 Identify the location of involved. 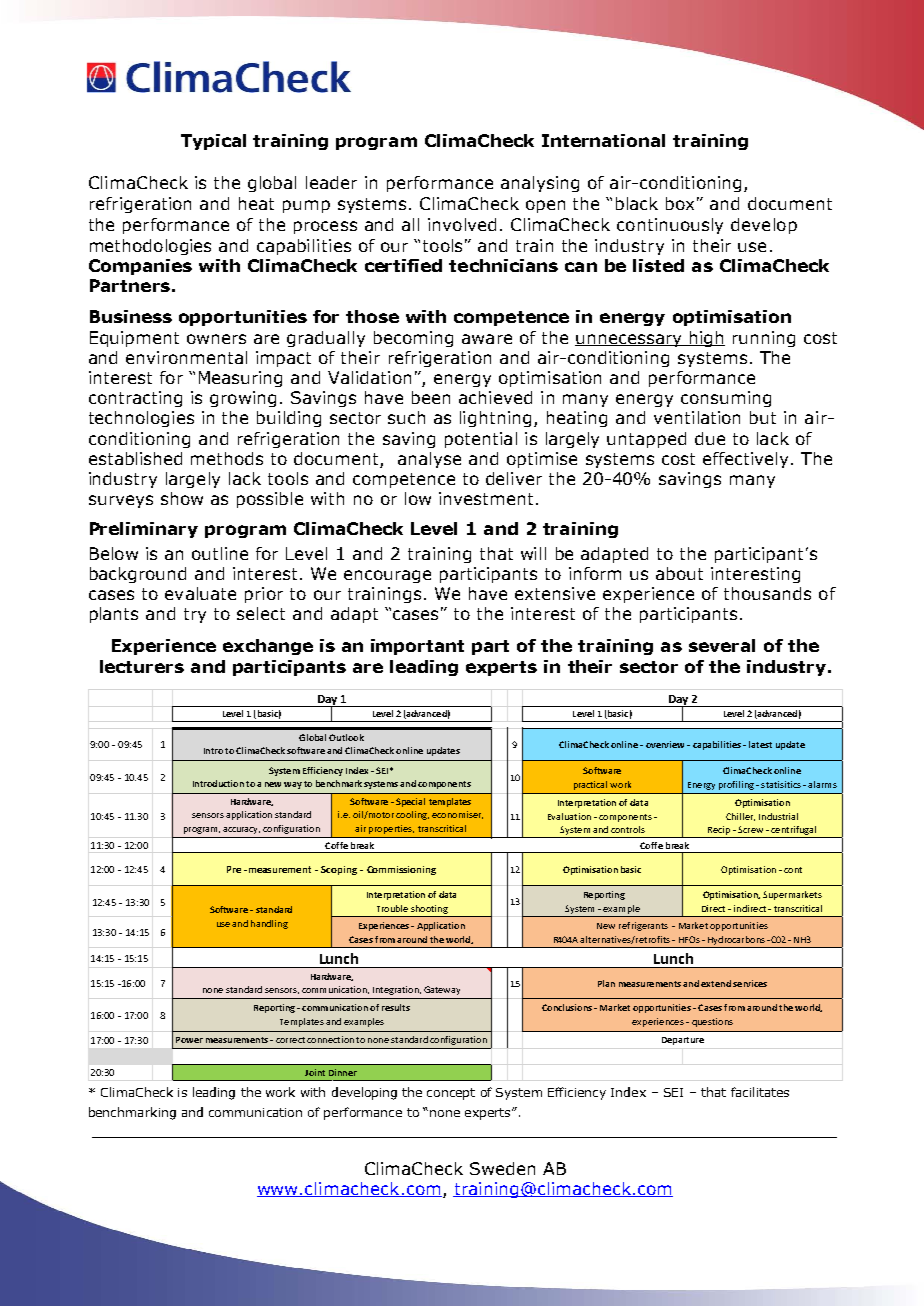
(462, 224).
